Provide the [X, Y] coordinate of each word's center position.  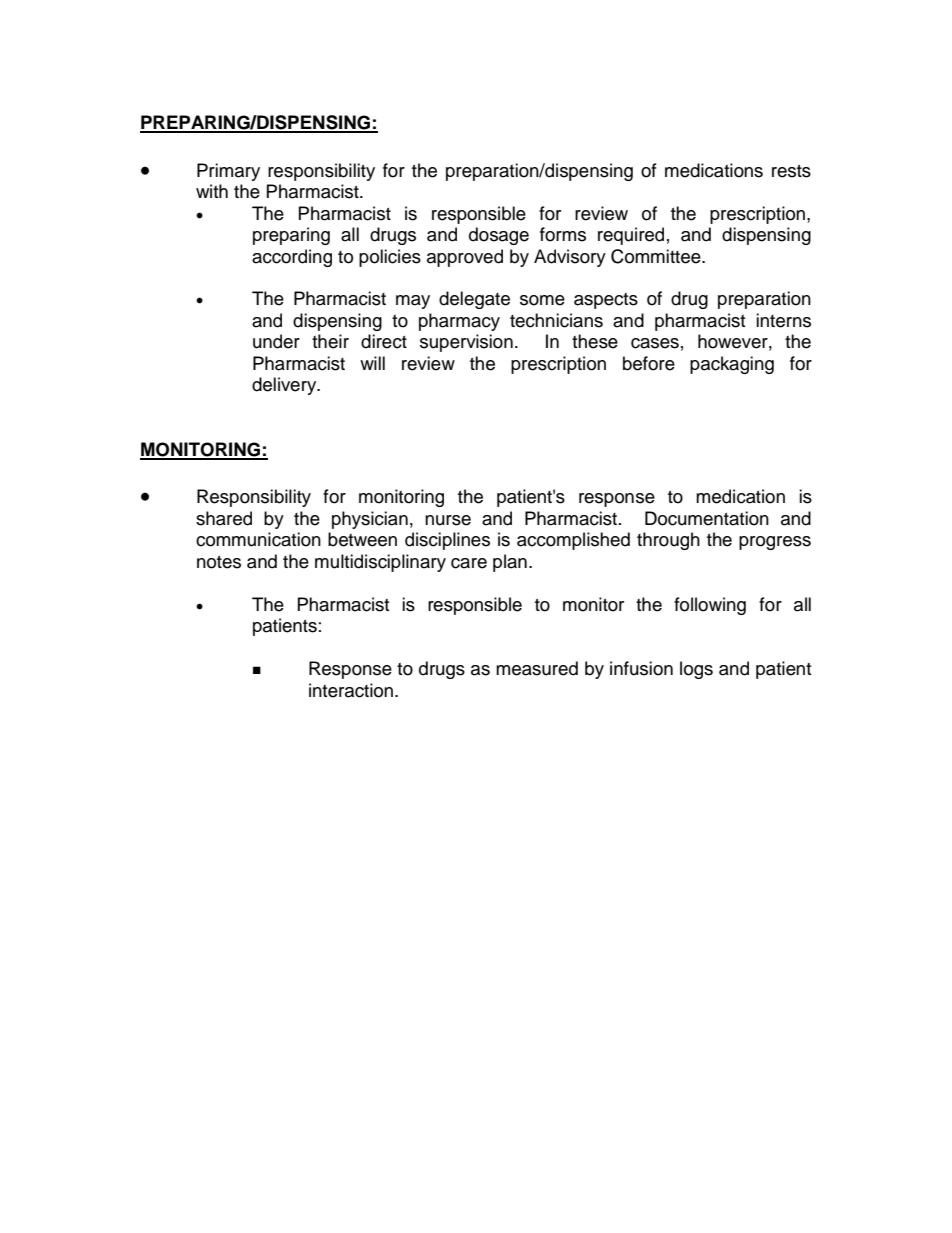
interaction [351, 690]
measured [537, 668]
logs [696, 670]
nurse [448, 520]
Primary [228, 172]
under [276, 341]
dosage [499, 236]
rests [791, 171]
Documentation [707, 518]
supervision [466, 343]
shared [224, 518]
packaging [732, 365]
